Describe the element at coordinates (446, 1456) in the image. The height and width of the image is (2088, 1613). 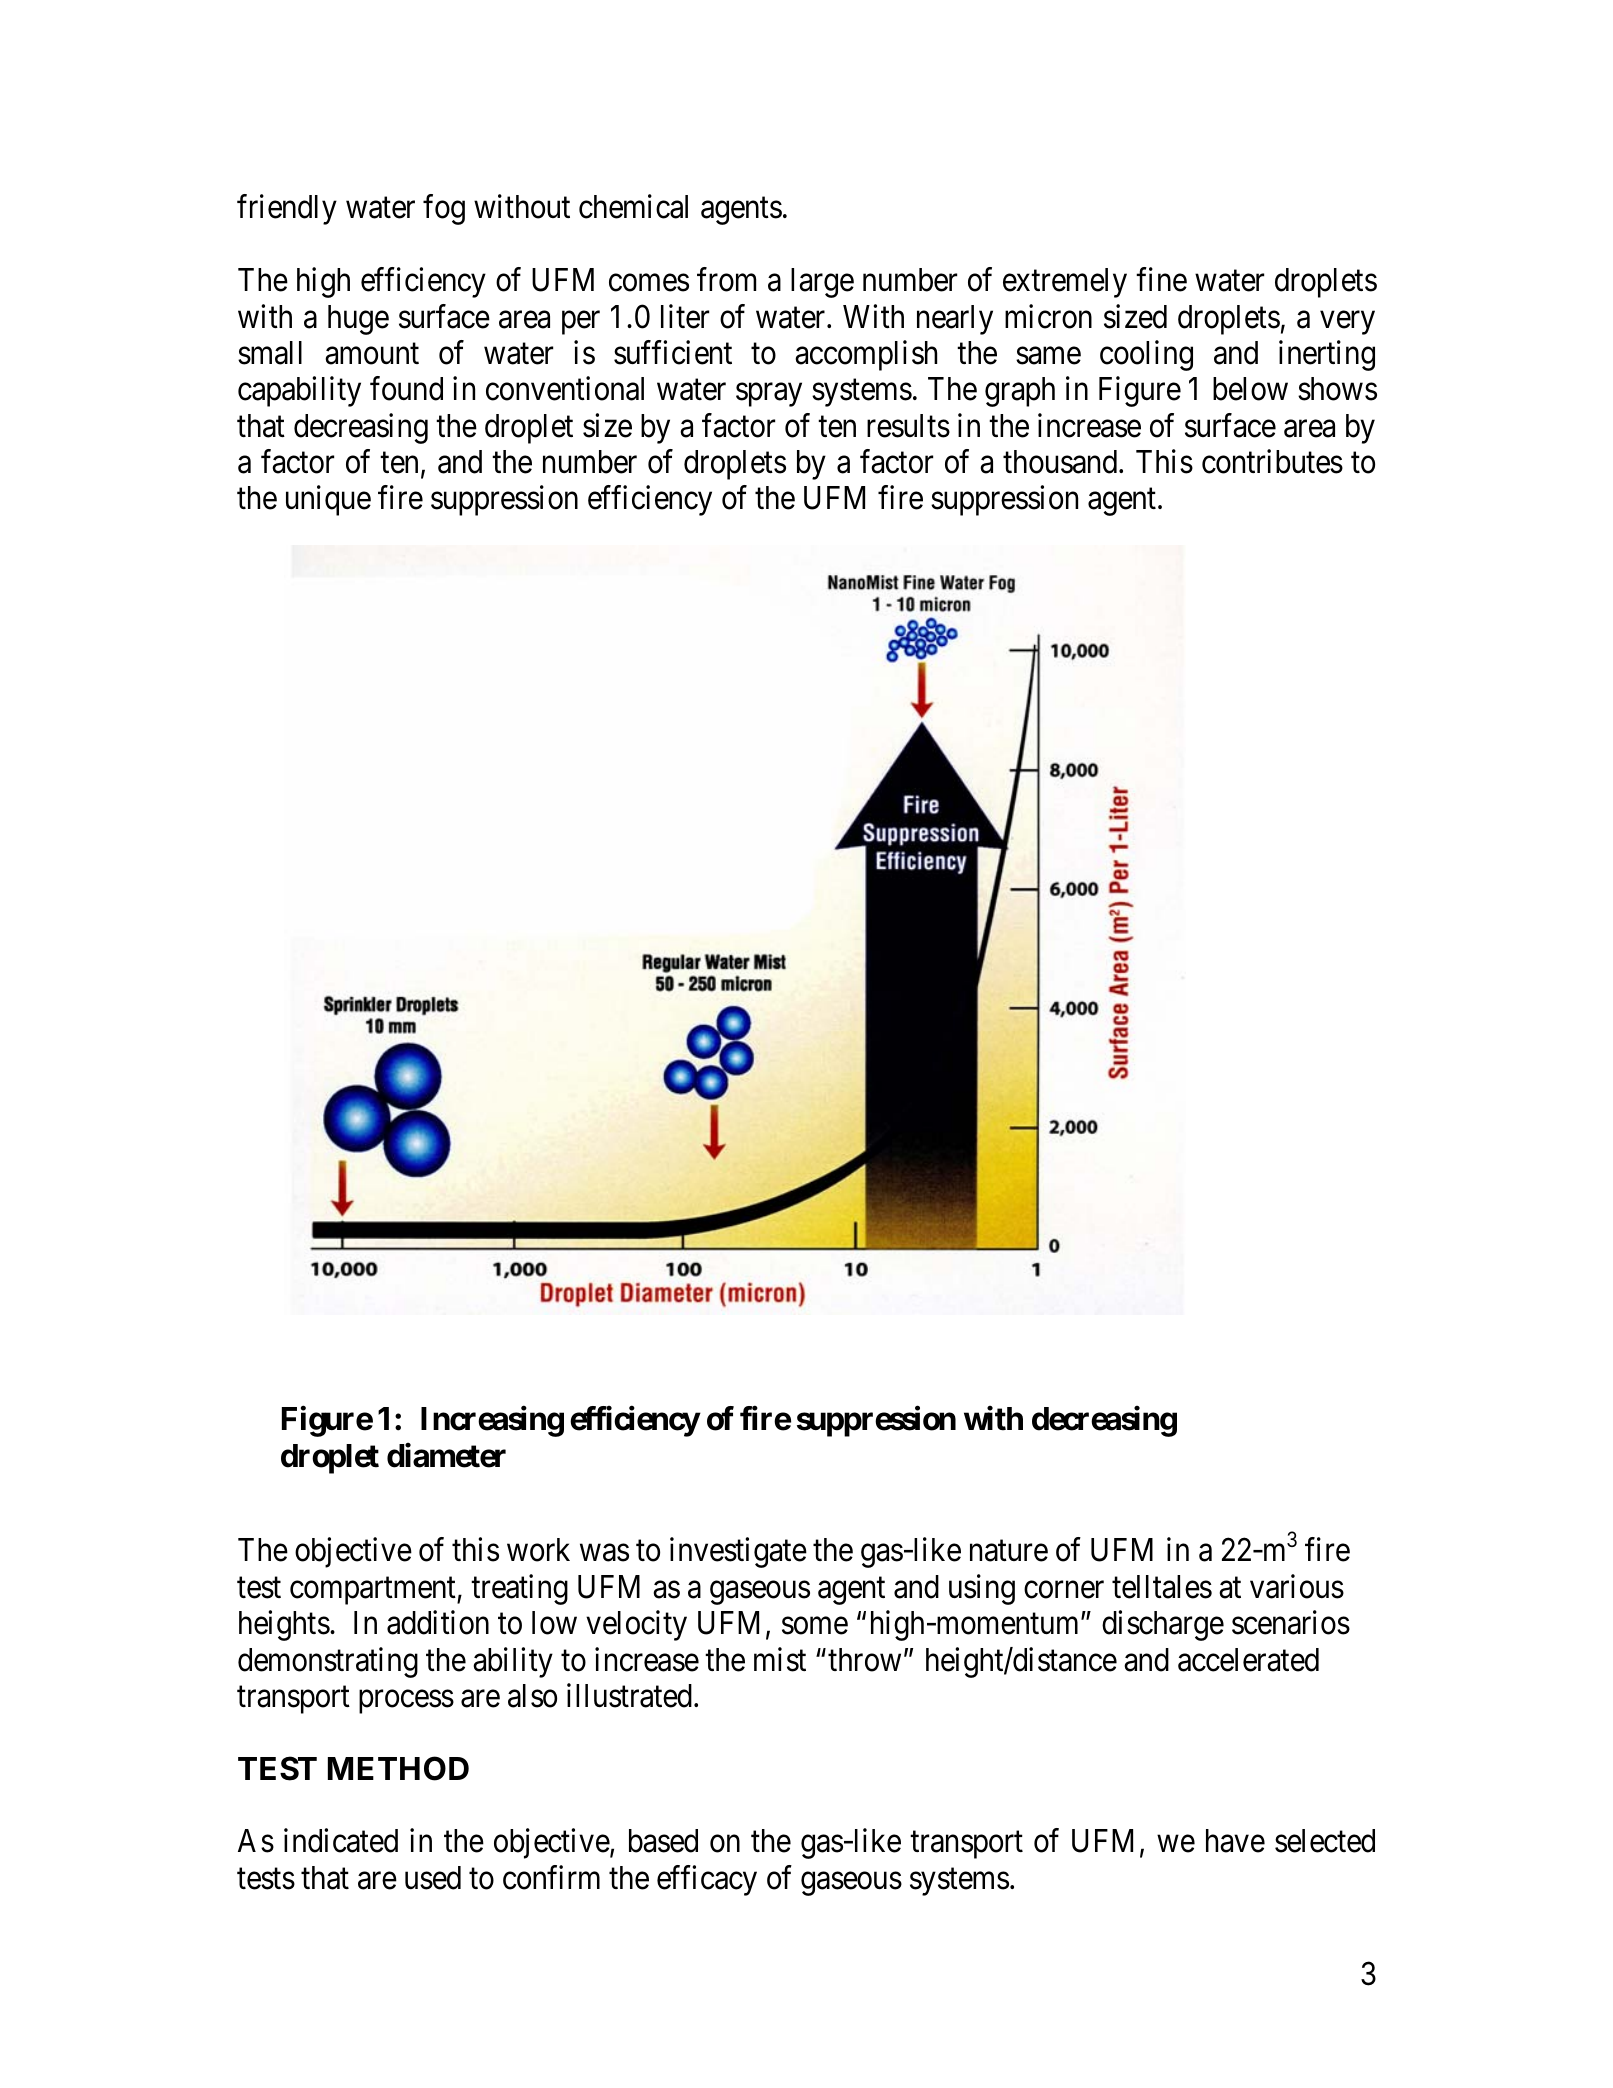
I see `diameter` at that location.
